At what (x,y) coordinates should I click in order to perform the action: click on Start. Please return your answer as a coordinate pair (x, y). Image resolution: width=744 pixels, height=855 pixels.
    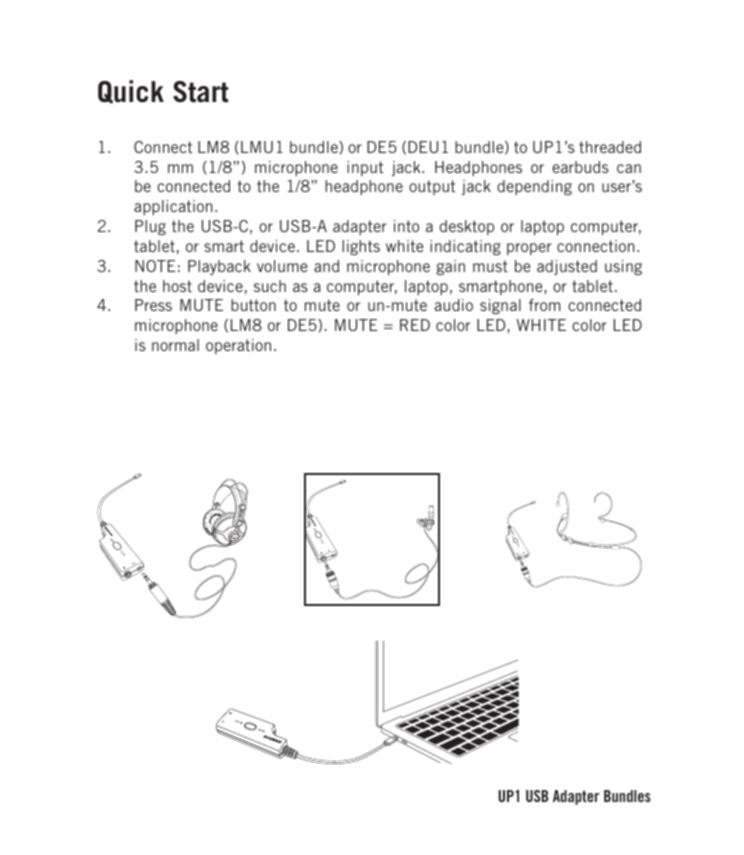
    Looking at the image, I should click on (200, 92).
